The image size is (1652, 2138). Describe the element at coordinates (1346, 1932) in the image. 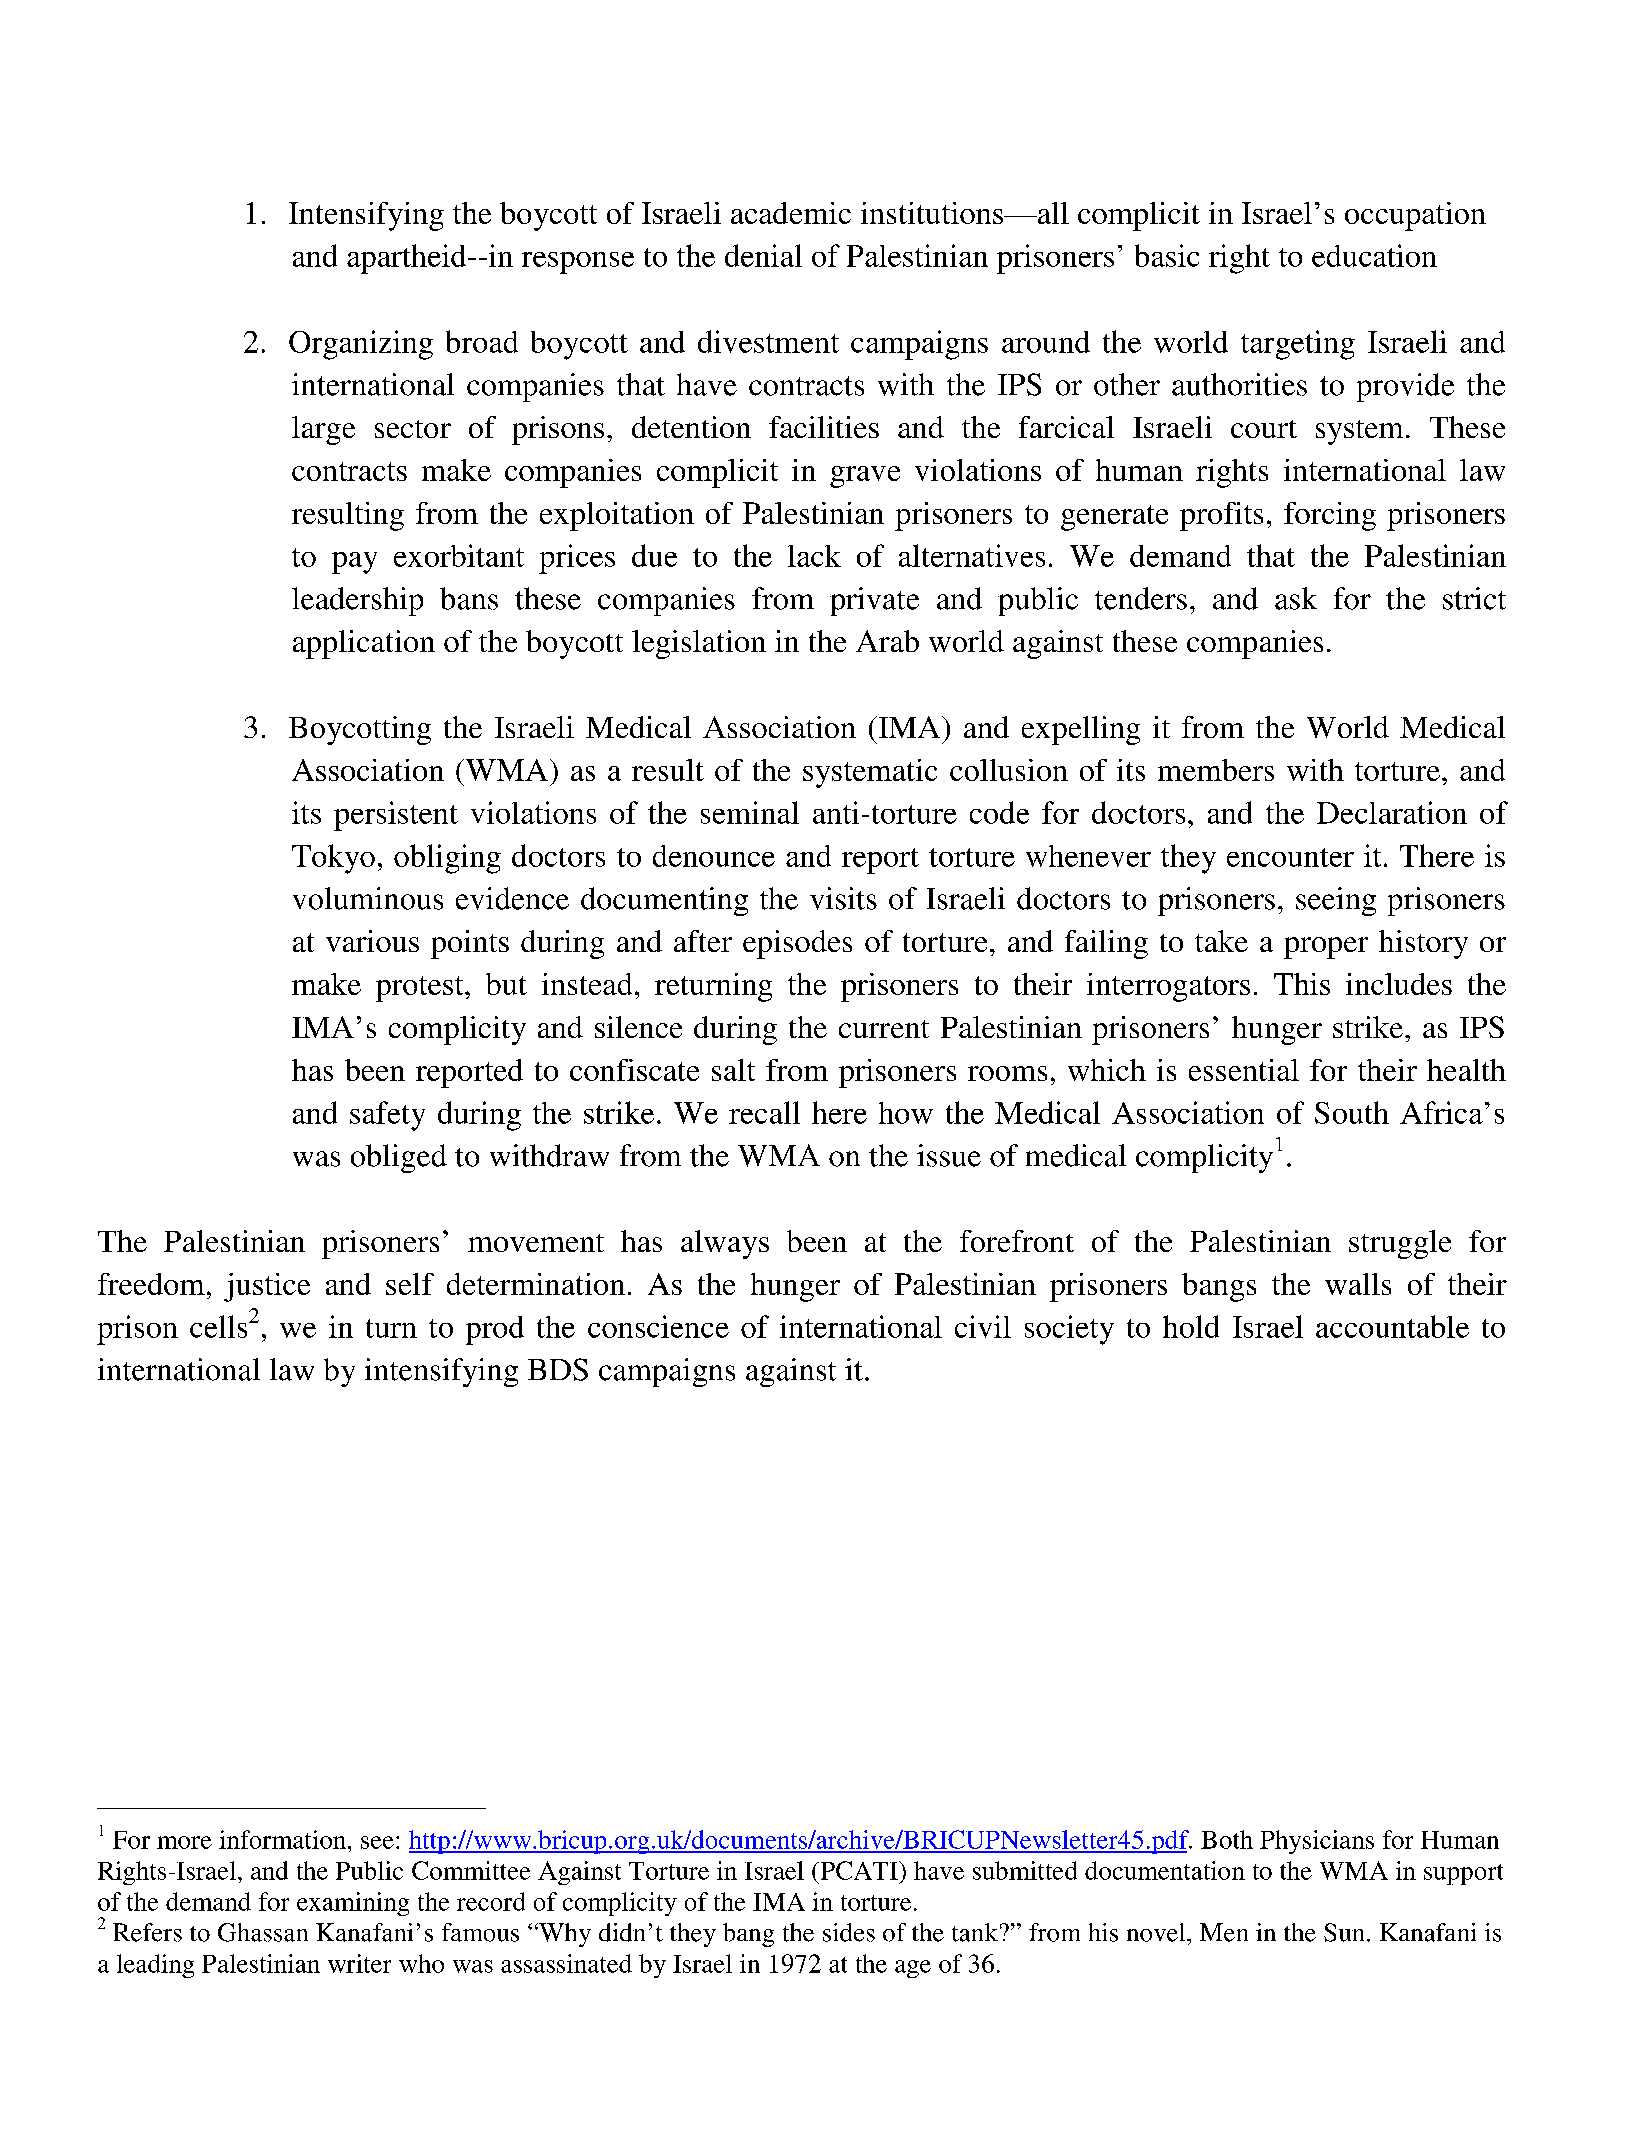

I see `Sun` at that location.
